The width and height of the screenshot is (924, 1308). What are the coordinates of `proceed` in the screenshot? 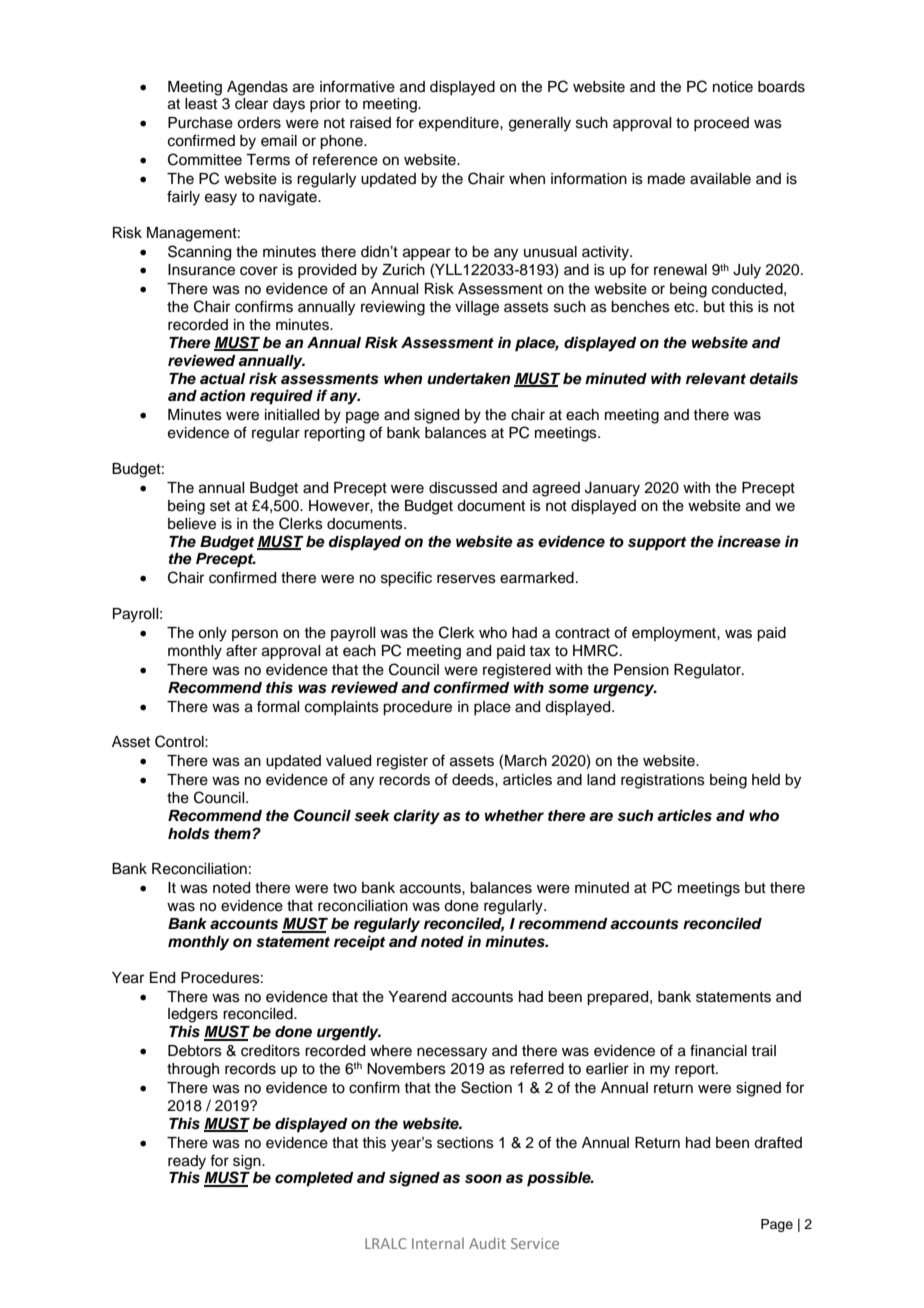 It's located at (721, 124).
